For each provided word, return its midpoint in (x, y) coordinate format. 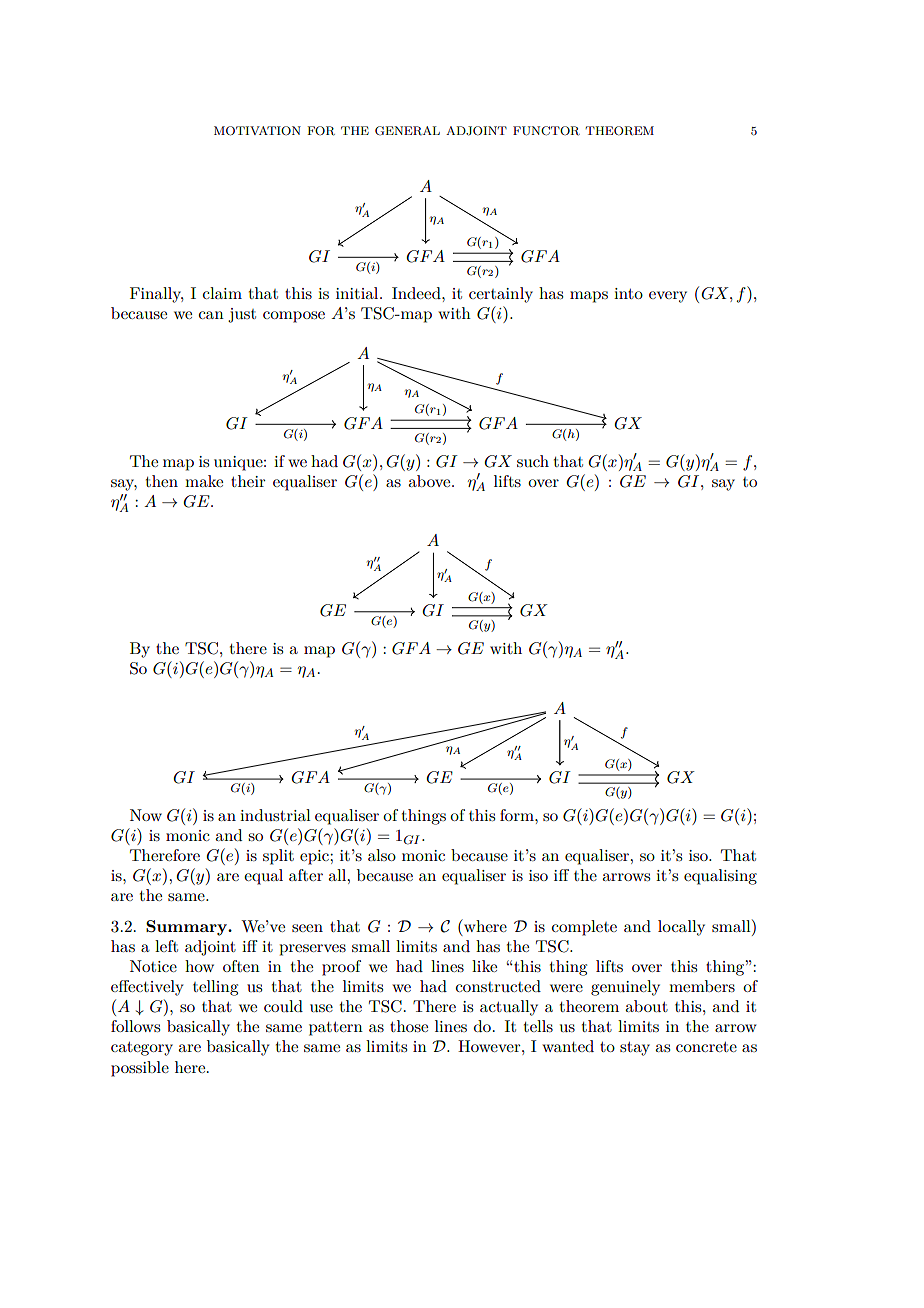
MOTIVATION (257, 131)
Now (146, 815)
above (430, 481)
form (518, 815)
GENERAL (407, 131)
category (142, 1049)
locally (681, 928)
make (204, 481)
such (533, 461)
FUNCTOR (546, 131)
